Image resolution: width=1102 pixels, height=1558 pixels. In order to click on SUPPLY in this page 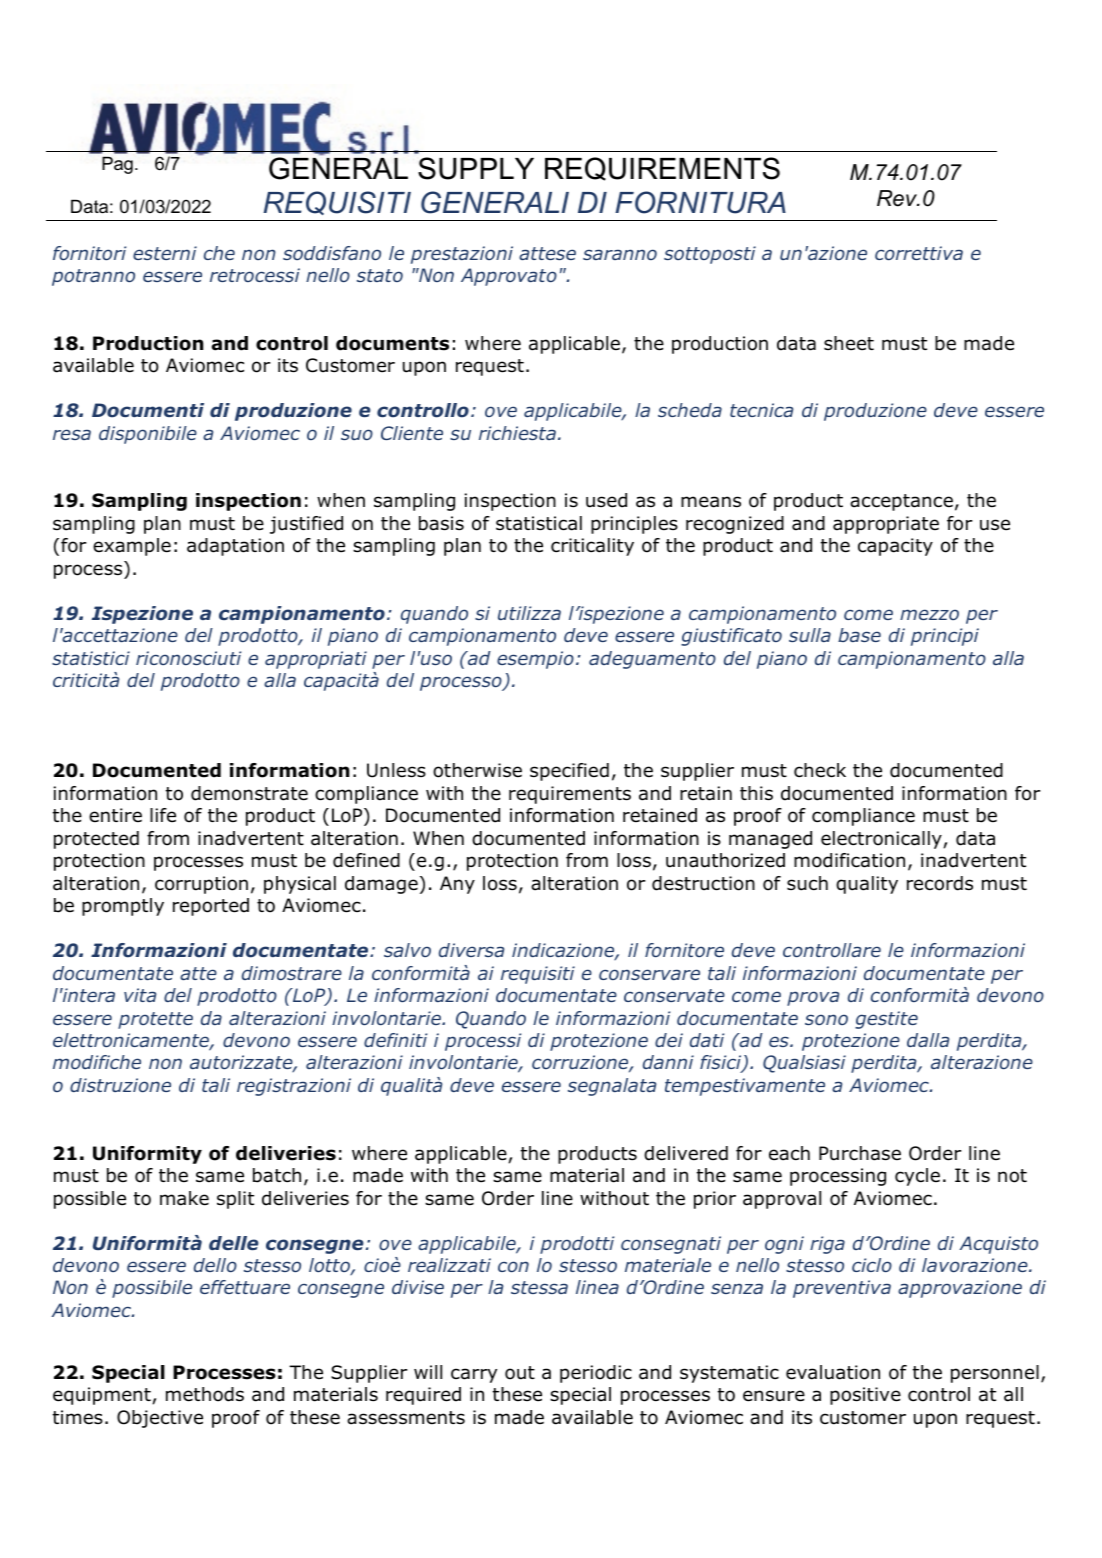, I will do `click(476, 168)`.
